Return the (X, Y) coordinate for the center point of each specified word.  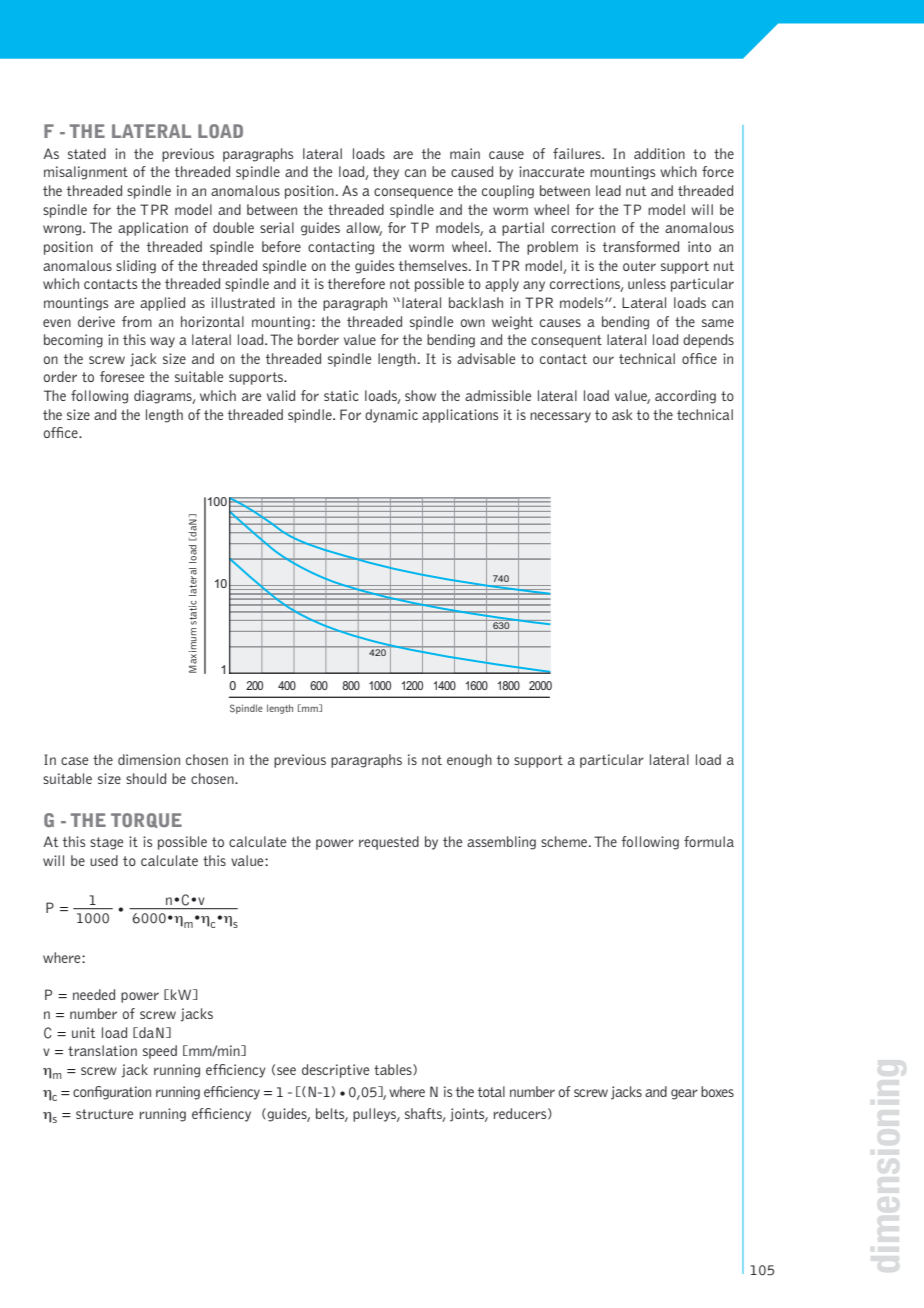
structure (104, 1114)
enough (469, 761)
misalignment (86, 173)
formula (709, 841)
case (74, 761)
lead (608, 190)
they (386, 173)
